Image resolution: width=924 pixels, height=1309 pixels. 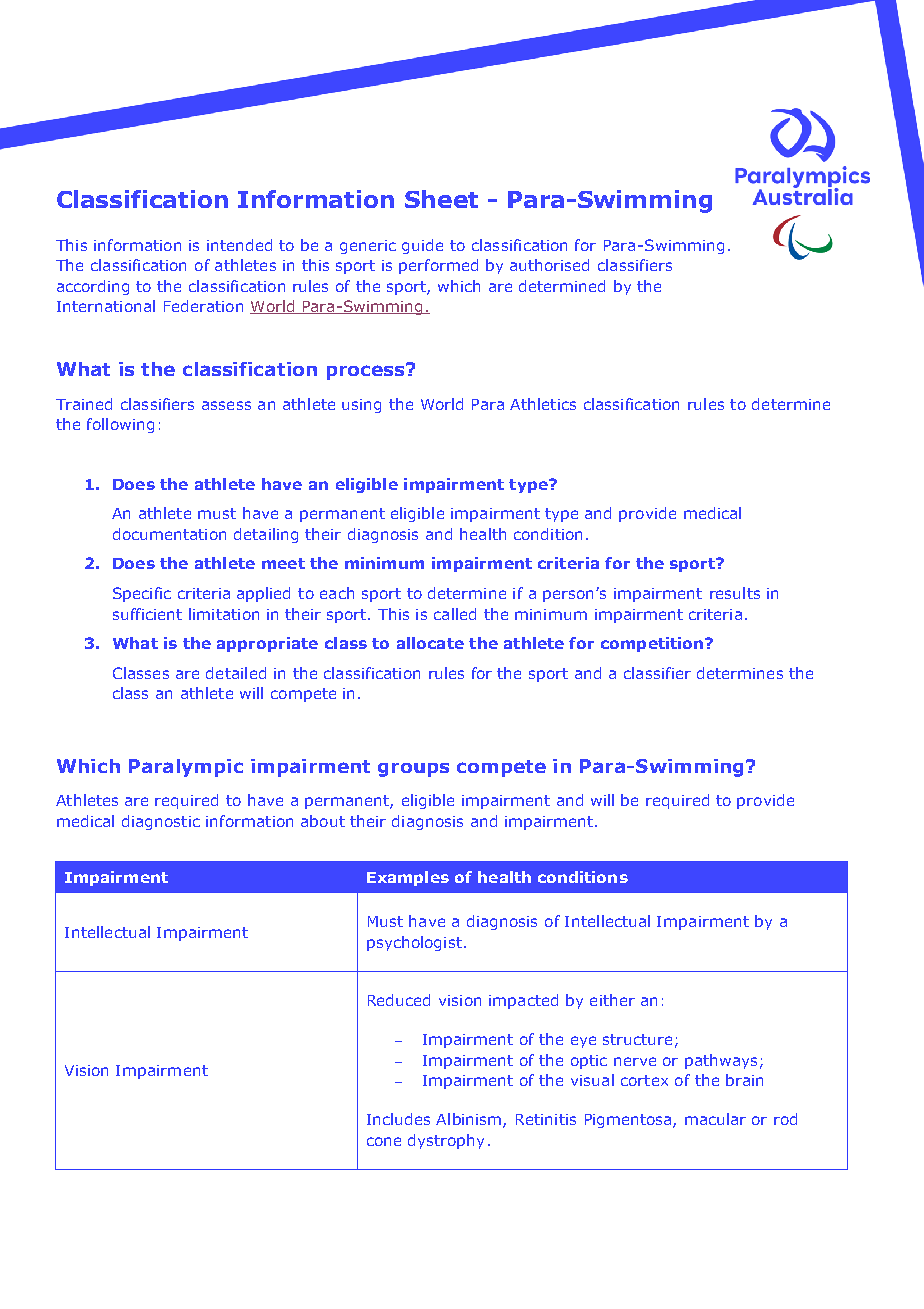 I want to click on diagnostic, so click(x=161, y=822).
